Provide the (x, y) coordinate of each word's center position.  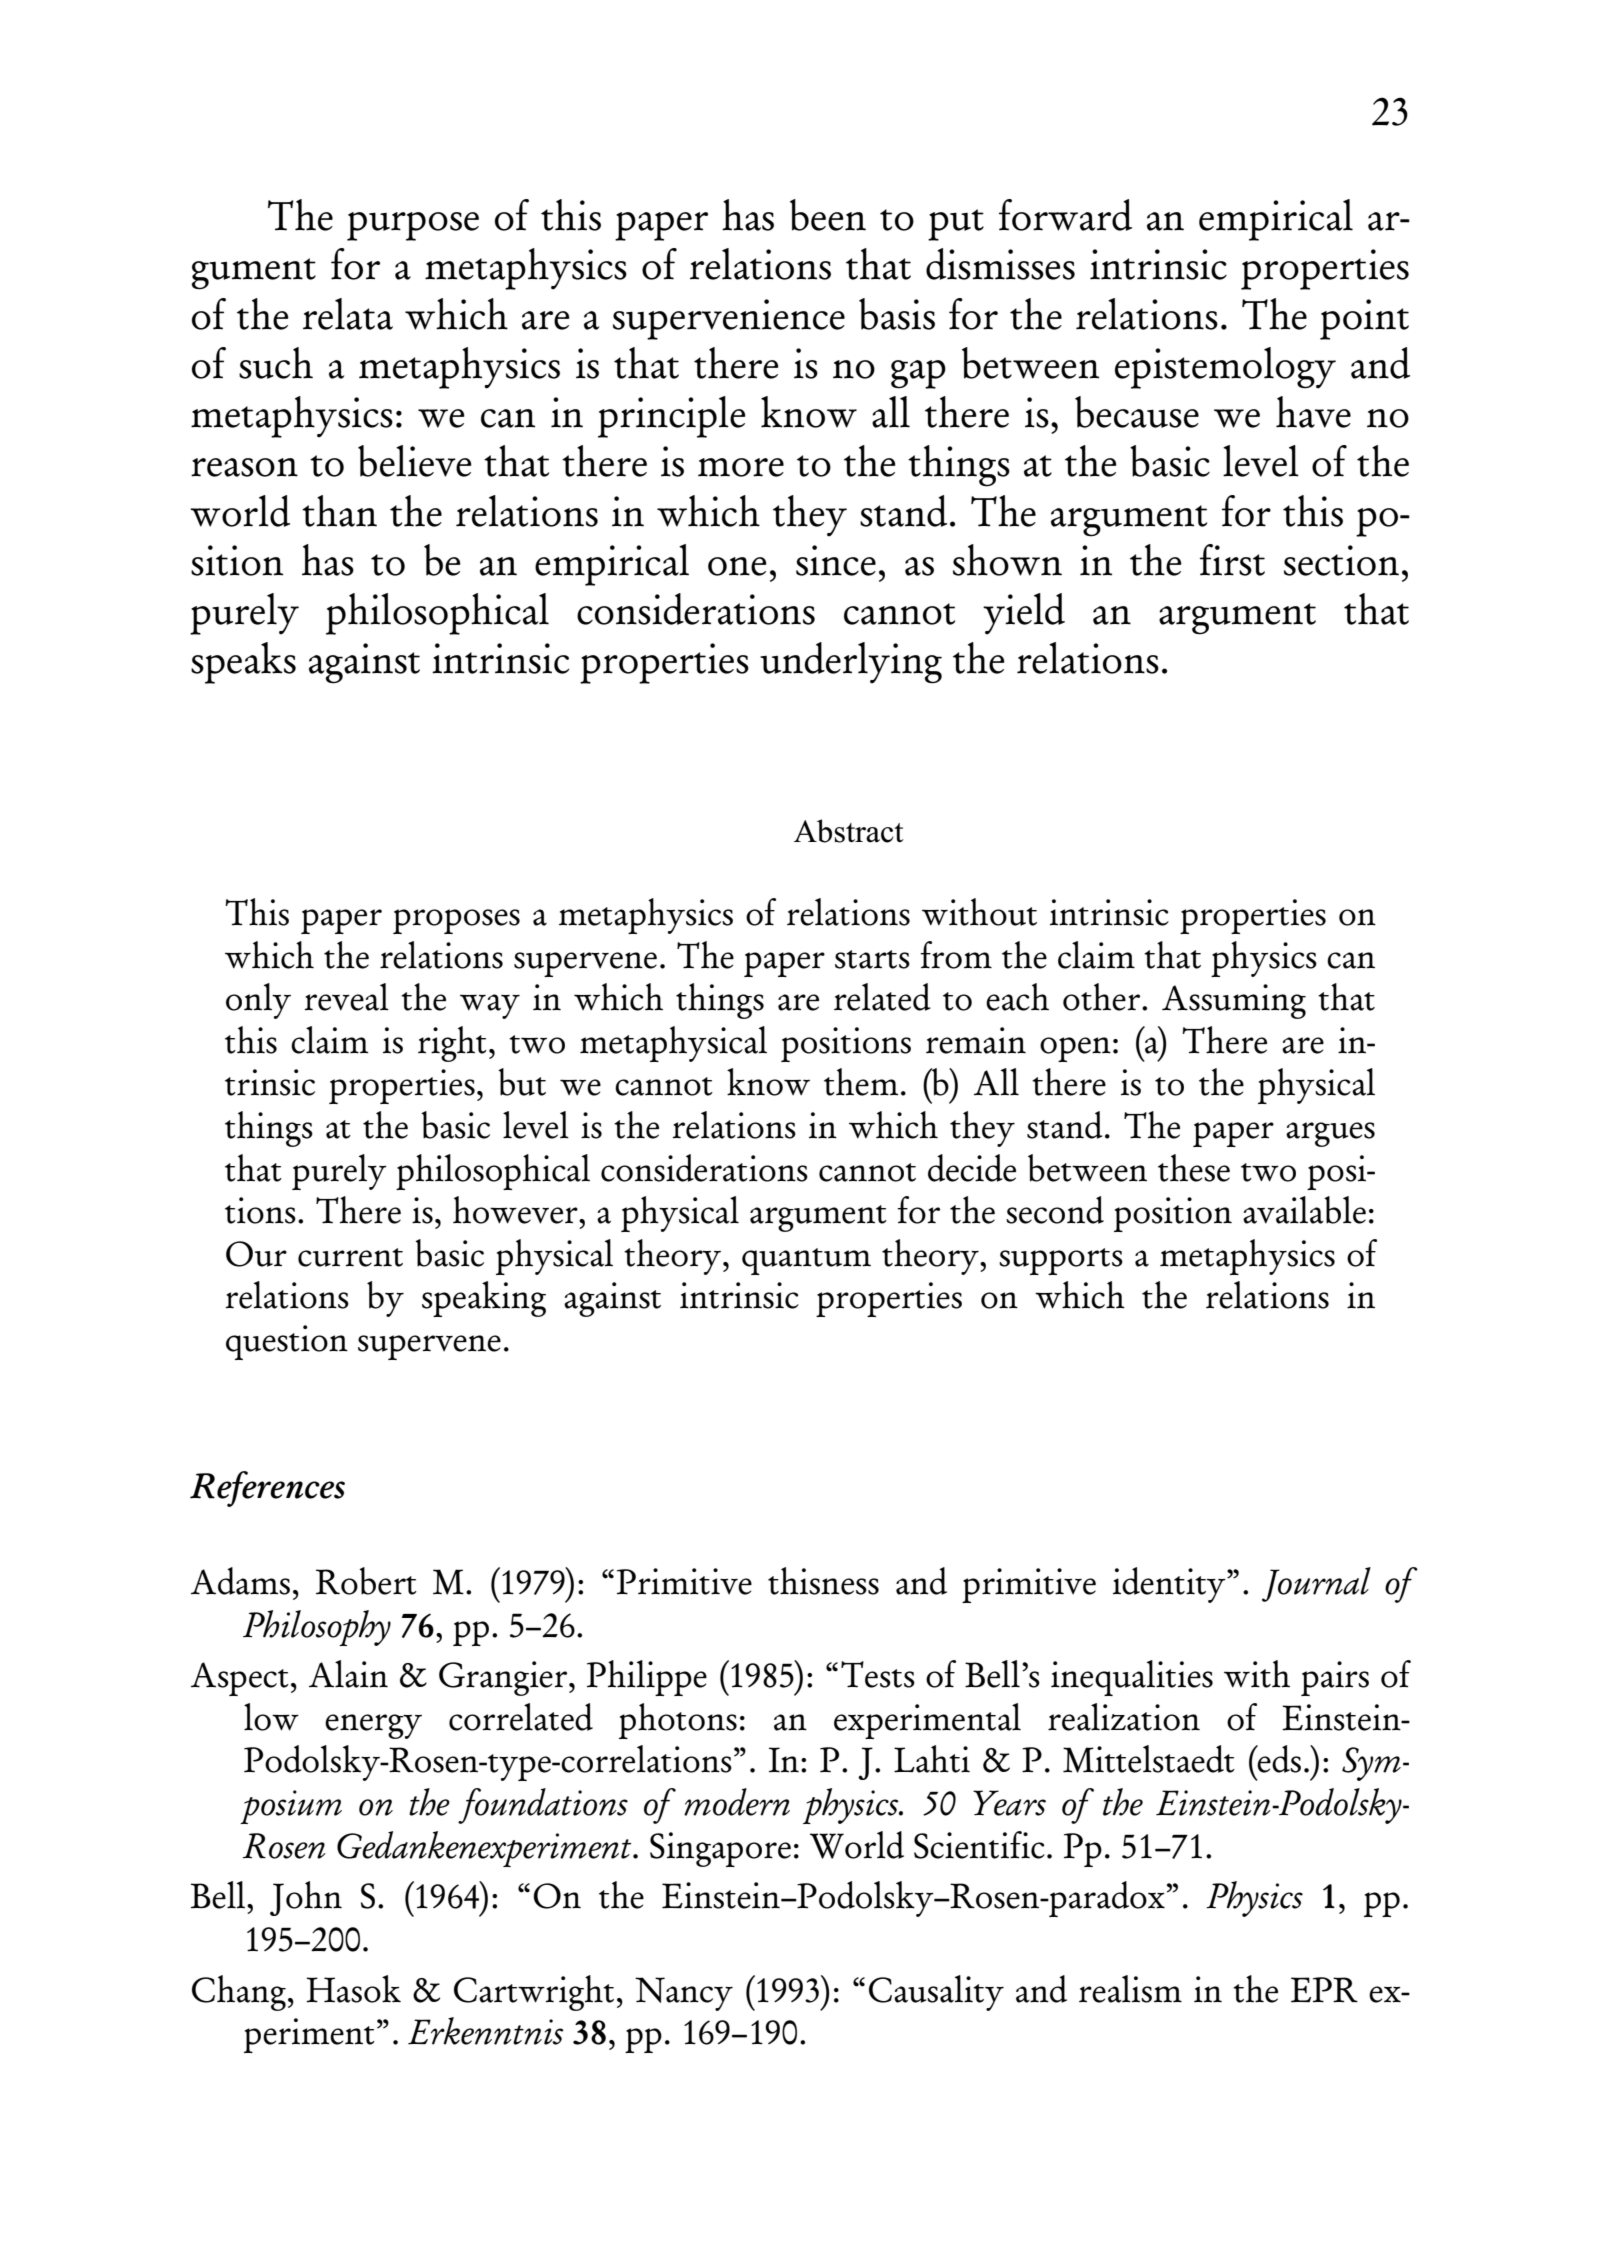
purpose (413, 226)
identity (1170, 1585)
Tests (878, 1674)
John (306, 1898)
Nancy (684, 1994)
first (1232, 560)
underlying (851, 663)
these (1194, 1168)
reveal (346, 997)
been (828, 215)
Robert (366, 1581)
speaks (243, 663)
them (861, 1082)
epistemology (1225, 368)
